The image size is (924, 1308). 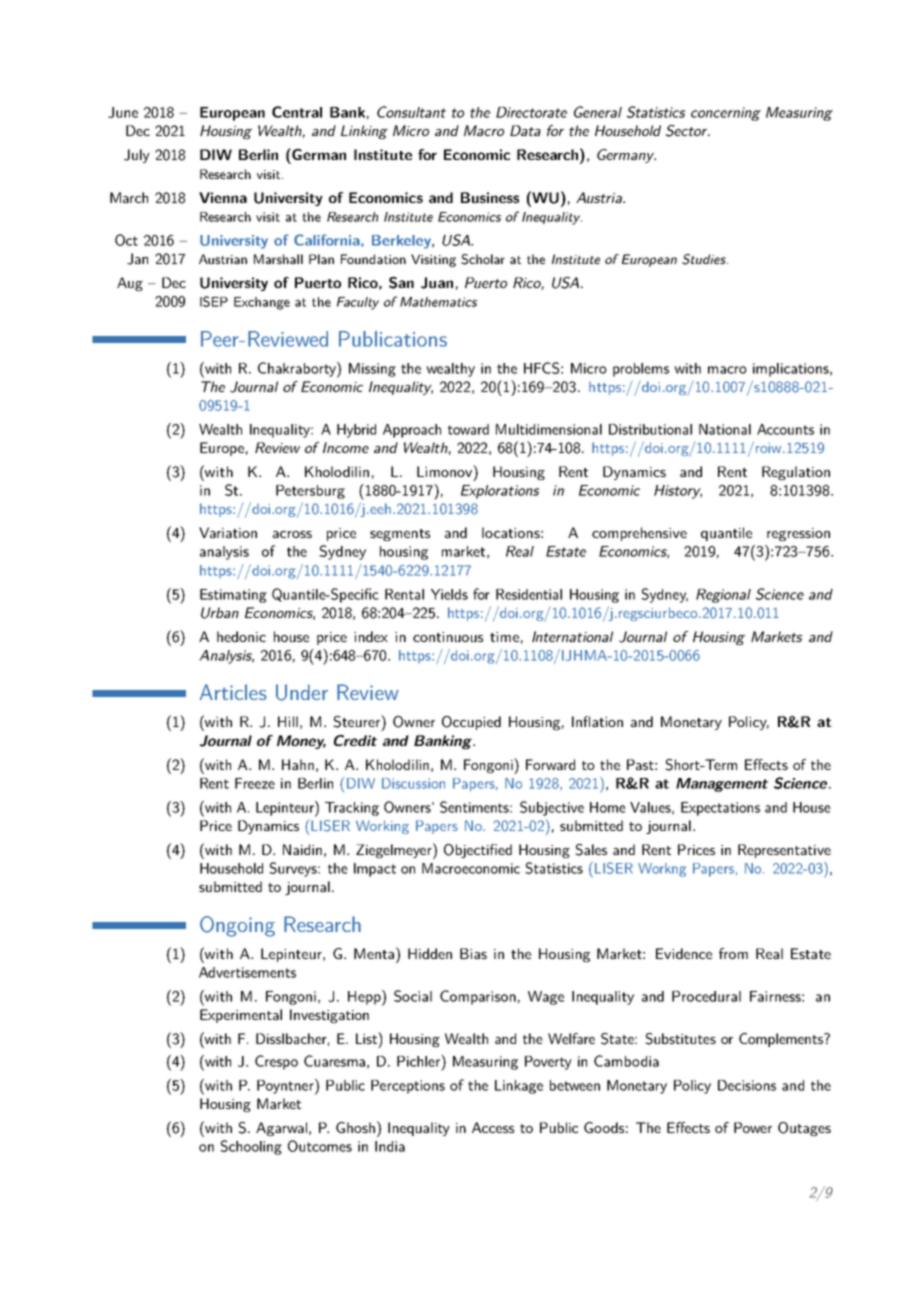 I want to click on continuous, so click(x=448, y=637).
